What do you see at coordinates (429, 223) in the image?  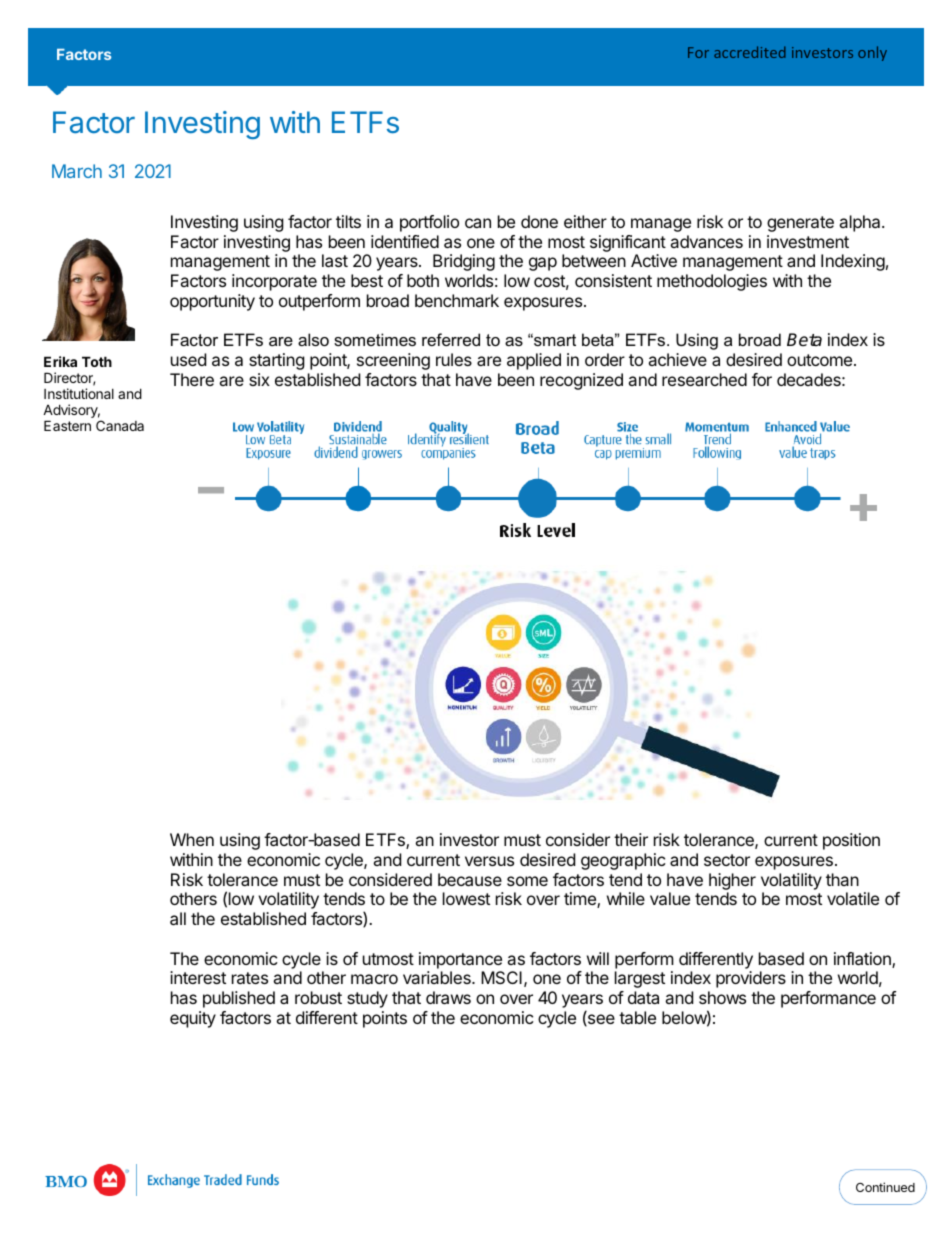 I see `portfolio` at bounding box center [429, 223].
